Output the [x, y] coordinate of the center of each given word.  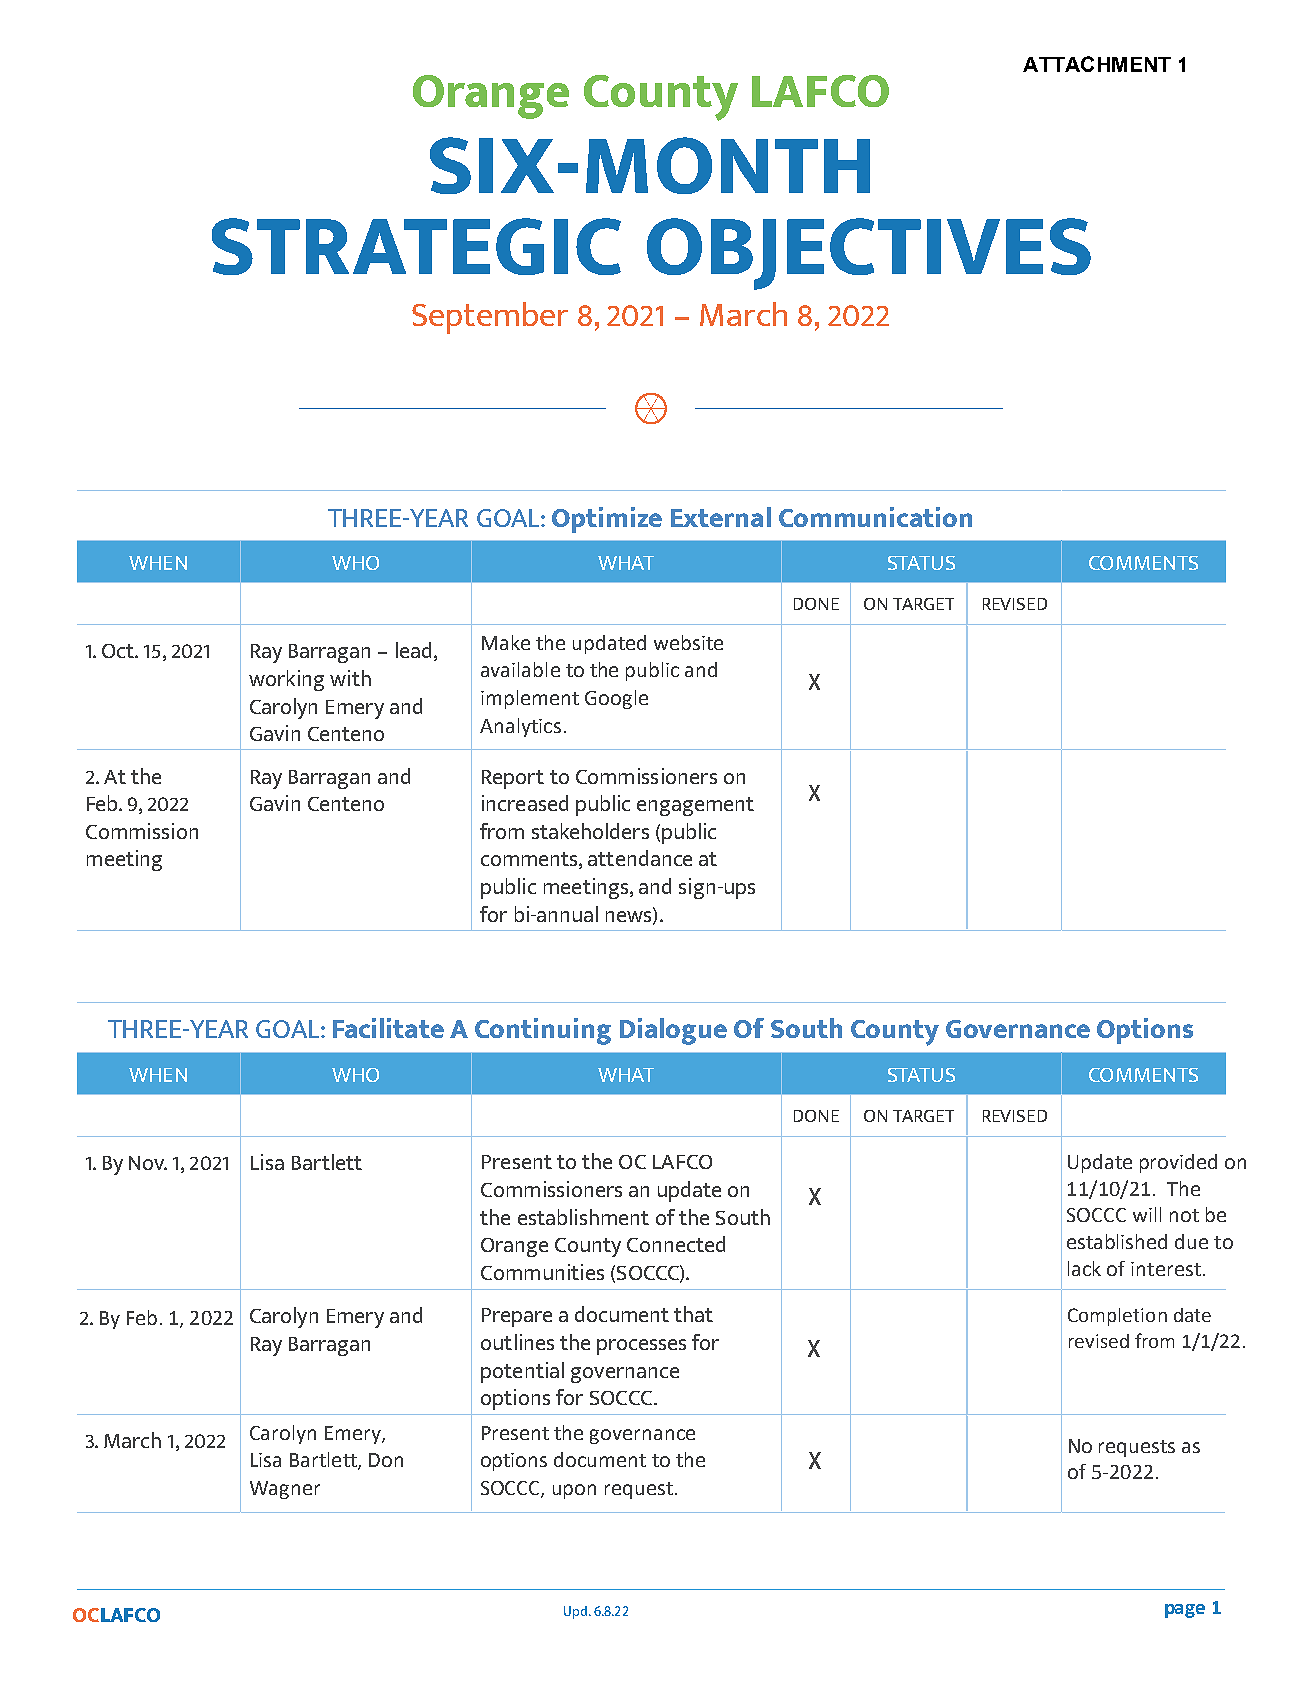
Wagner [285, 1490]
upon [574, 1491]
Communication [875, 517]
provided [1178, 1163]
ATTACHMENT [1097, 64]
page [1185, 1611]
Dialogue [673, 1031]
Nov [148, 1163]
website [688, 642]
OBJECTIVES [869, 254]
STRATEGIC [416, 246]
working [286, 680]
